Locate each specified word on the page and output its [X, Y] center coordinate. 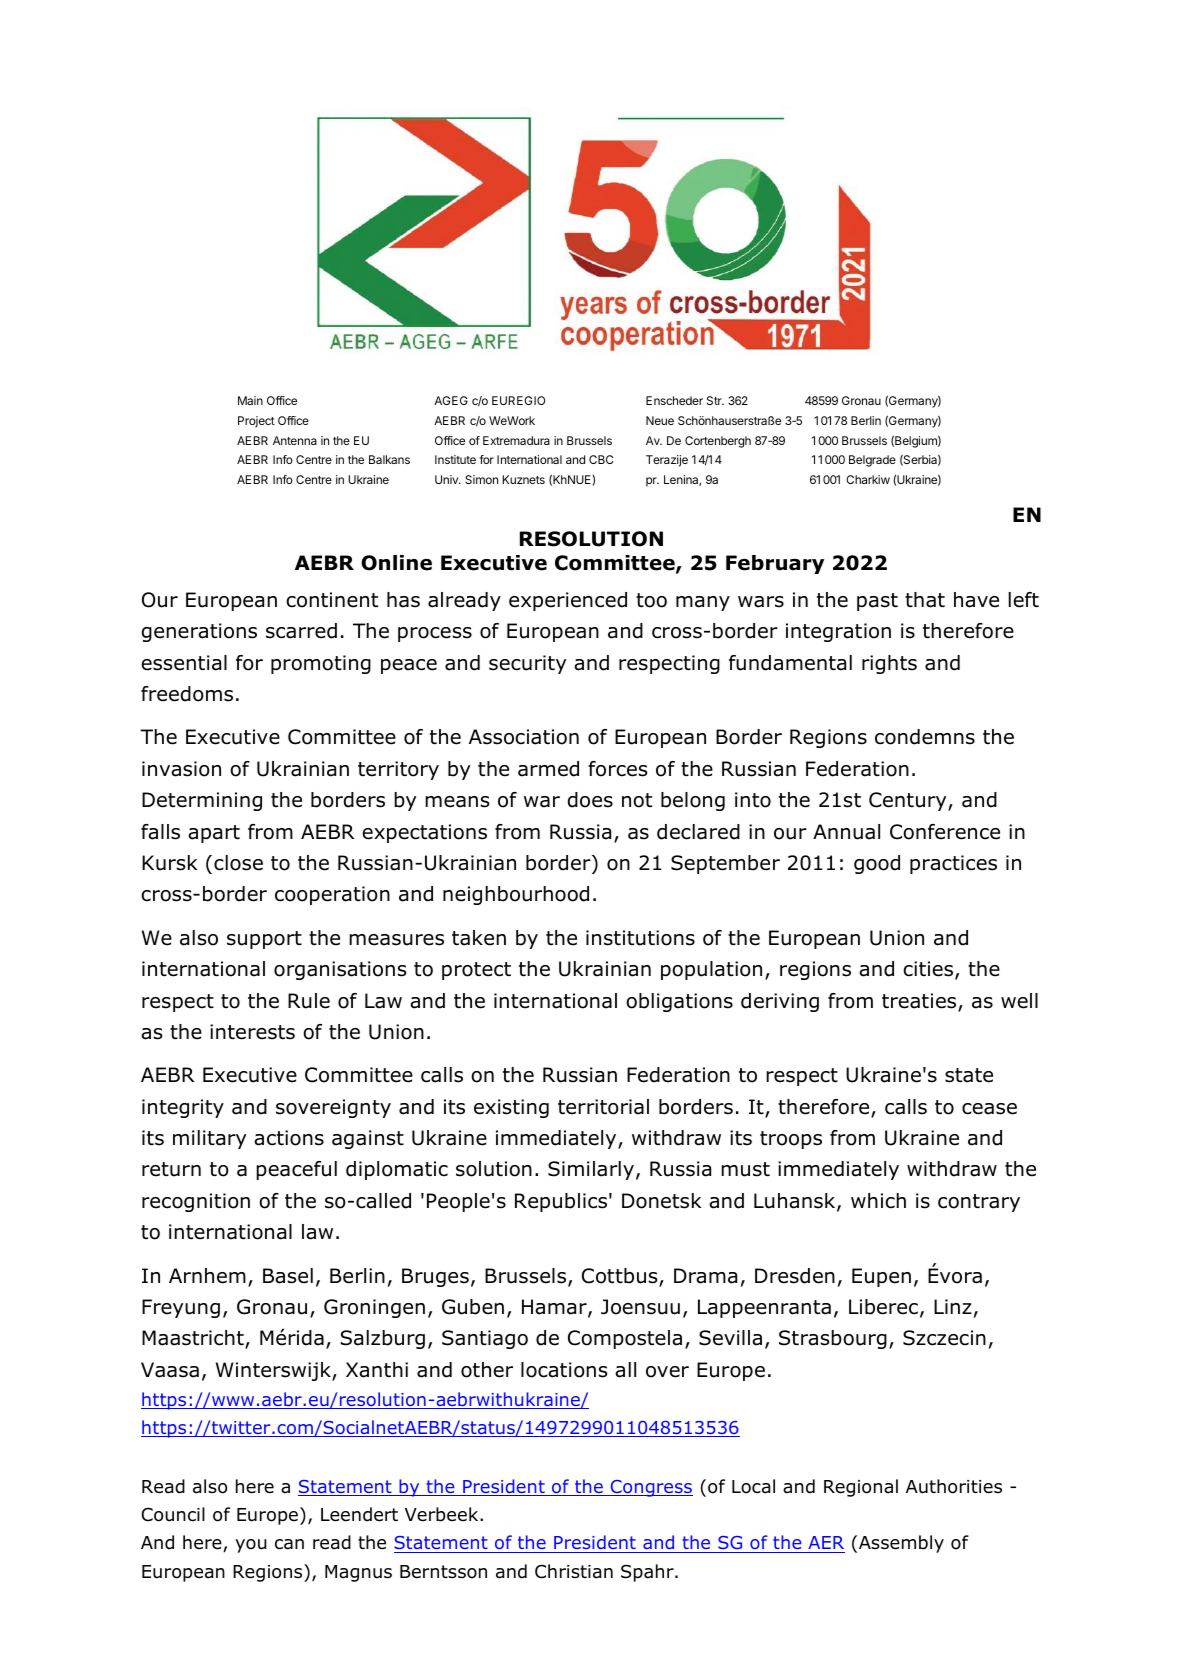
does [590, 800]
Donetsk [661, 1201]
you [251, 1546]
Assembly [901, 1544]
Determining [202, 801]
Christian [574, 1571]
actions [289, 1138]
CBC [601, 459]
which [878, 1201]
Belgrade [872, 461]
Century [909, 801]
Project [256, 422]
